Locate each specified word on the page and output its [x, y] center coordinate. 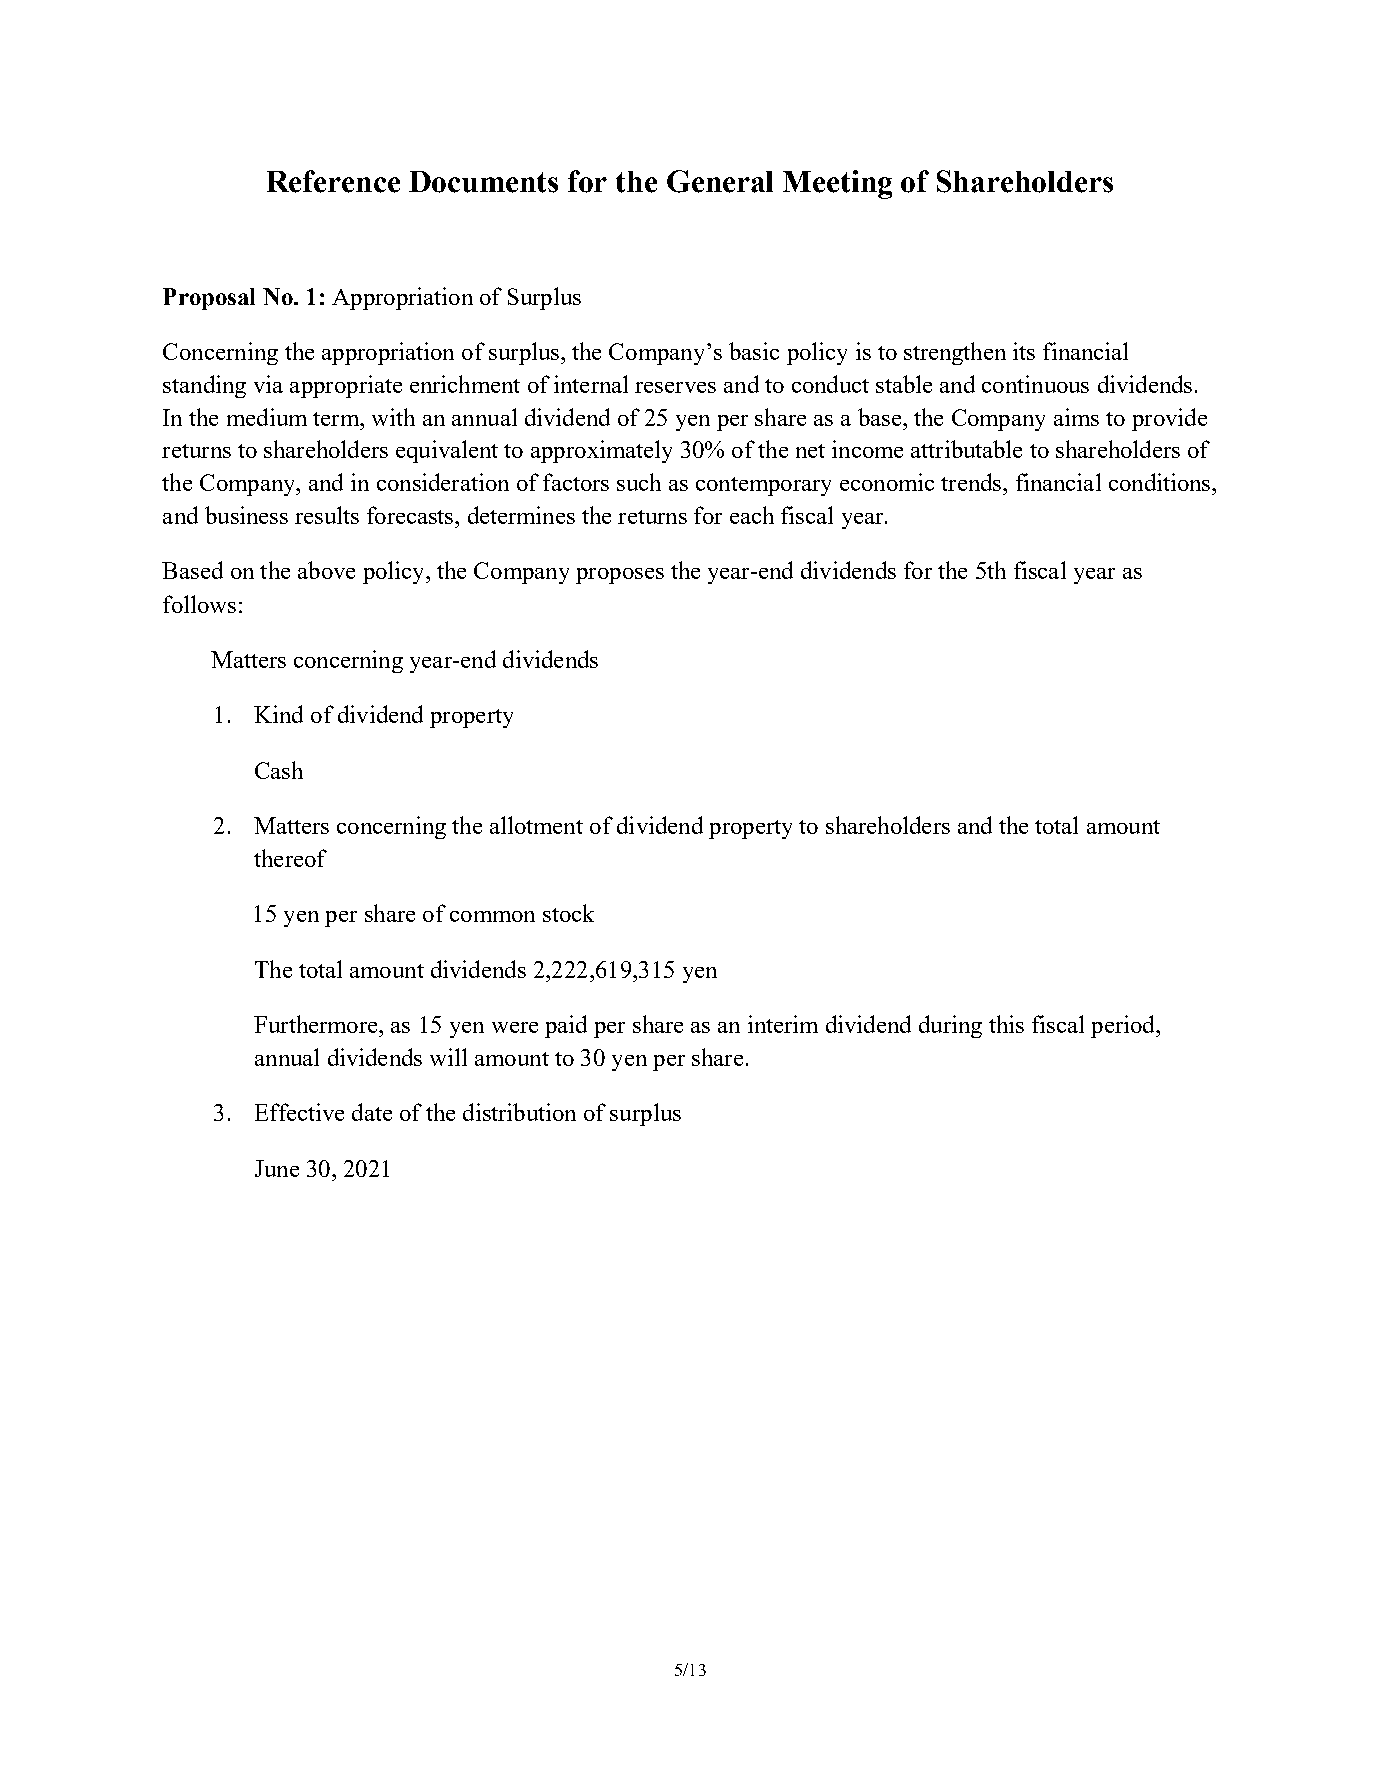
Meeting [837, 184]
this [1006, 1024]
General [720, 181]
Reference [333, 181]
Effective [299, 1112]
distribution [519, 1112]
